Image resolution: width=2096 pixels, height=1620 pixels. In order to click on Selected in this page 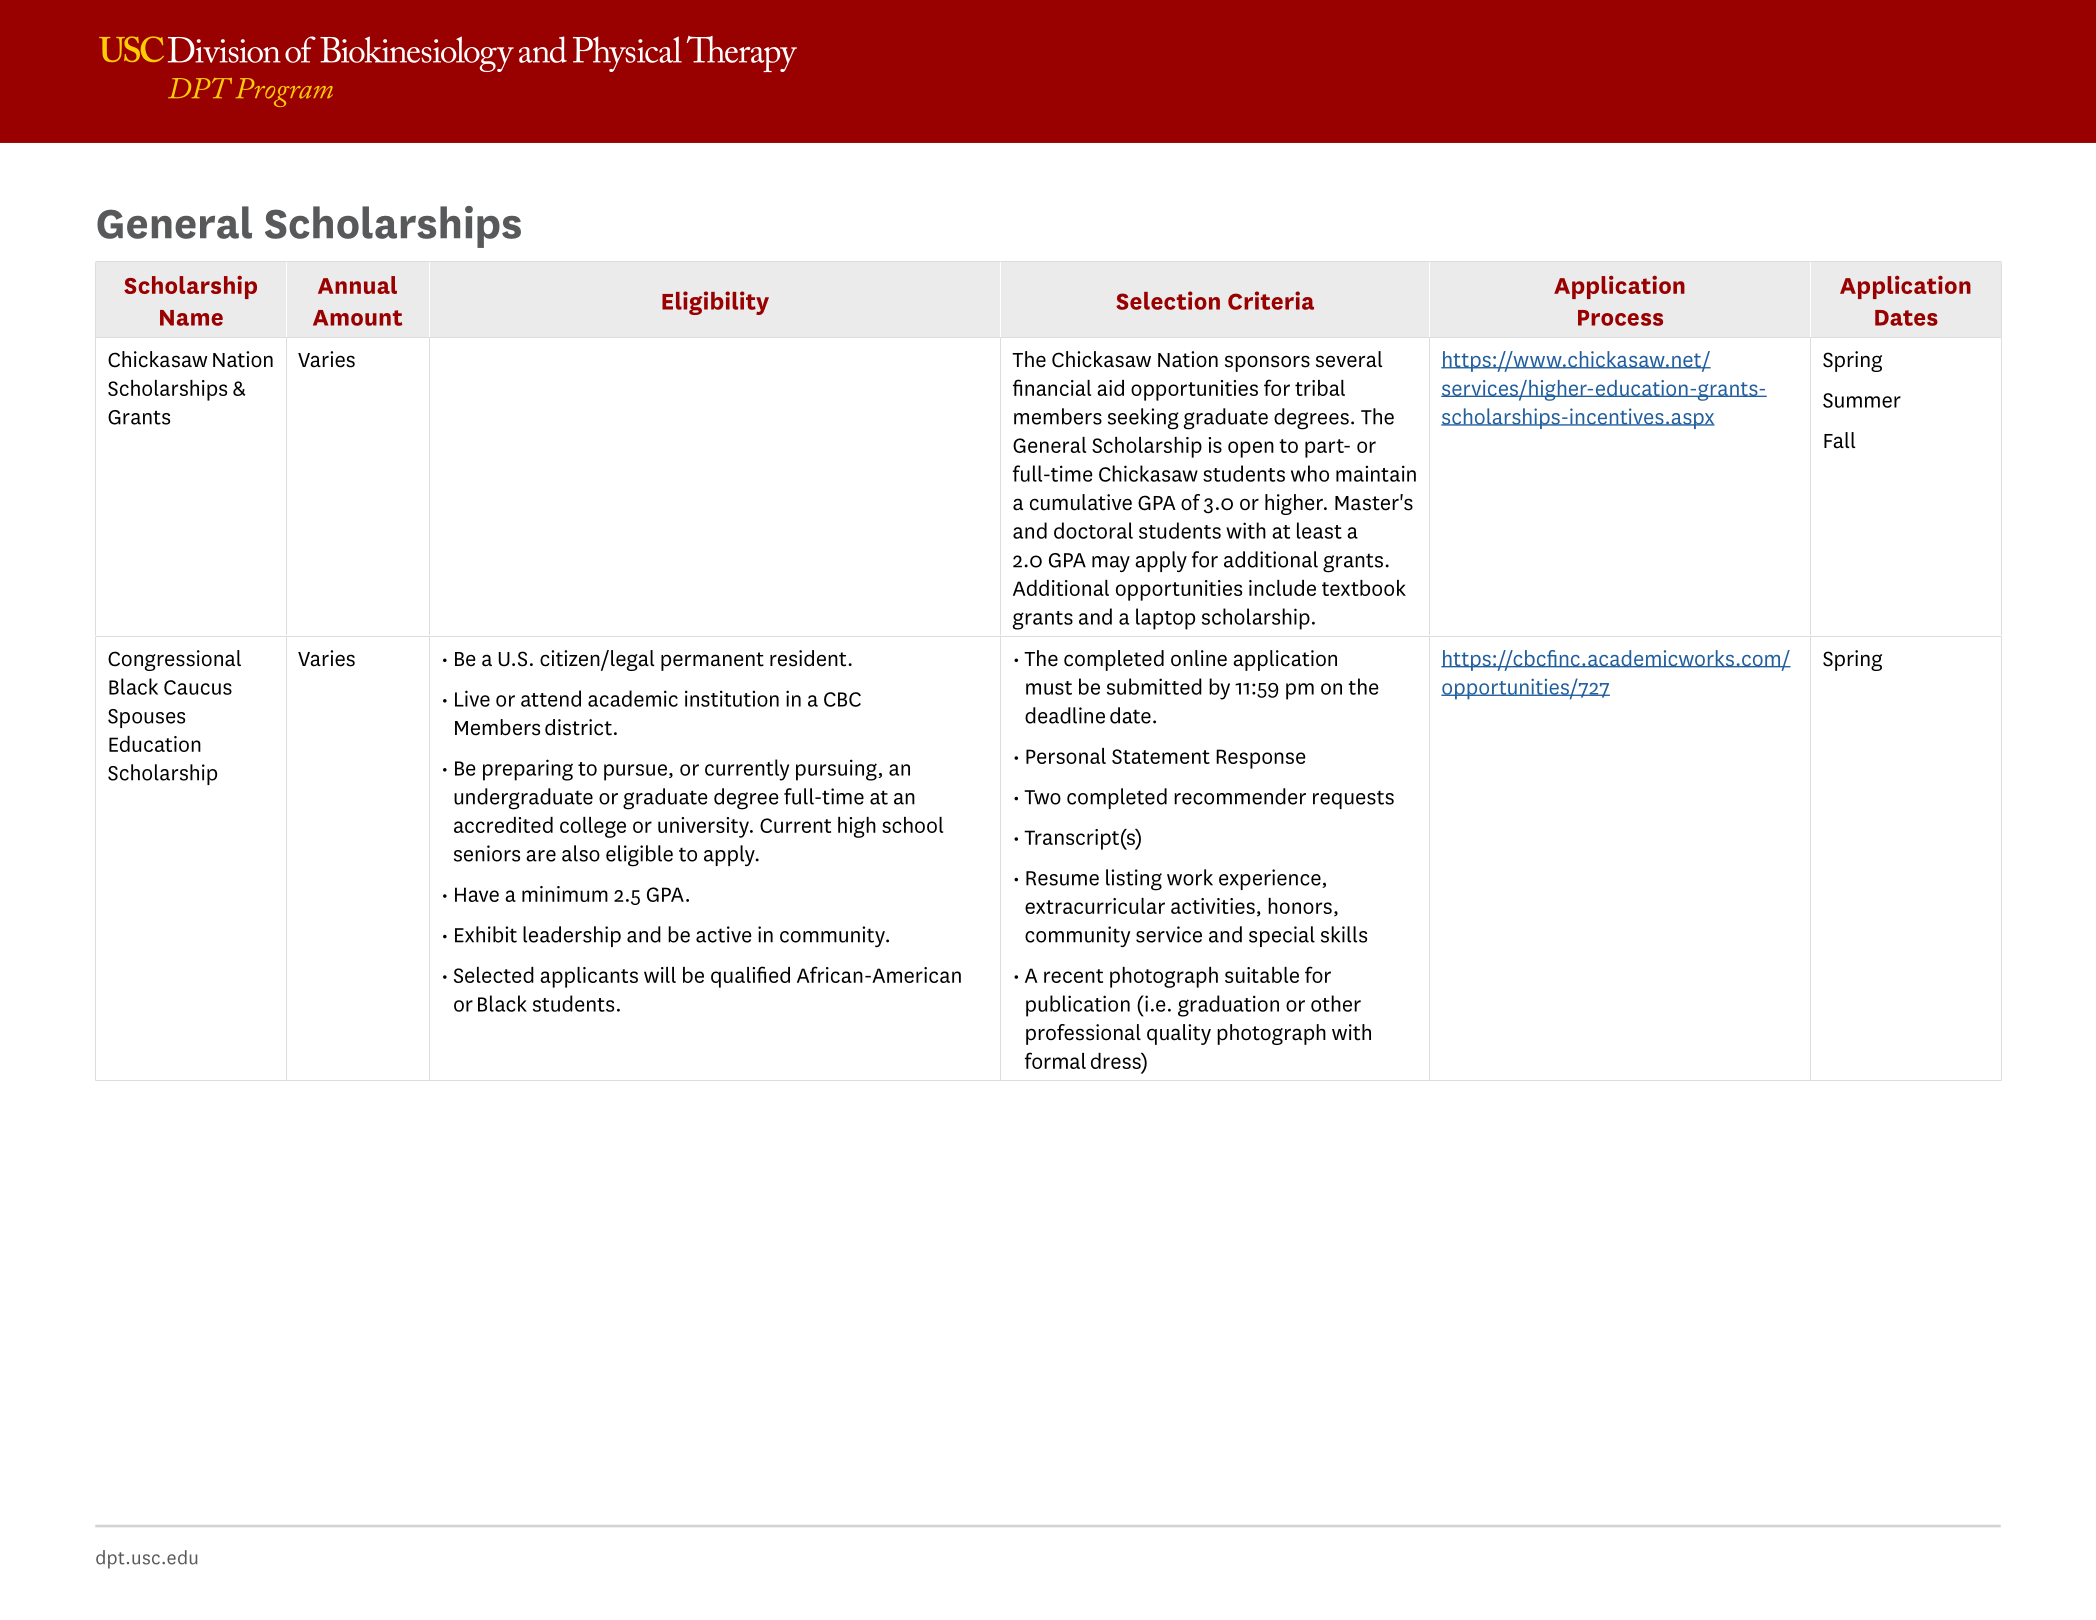, I will do `click(494, 975)`.
